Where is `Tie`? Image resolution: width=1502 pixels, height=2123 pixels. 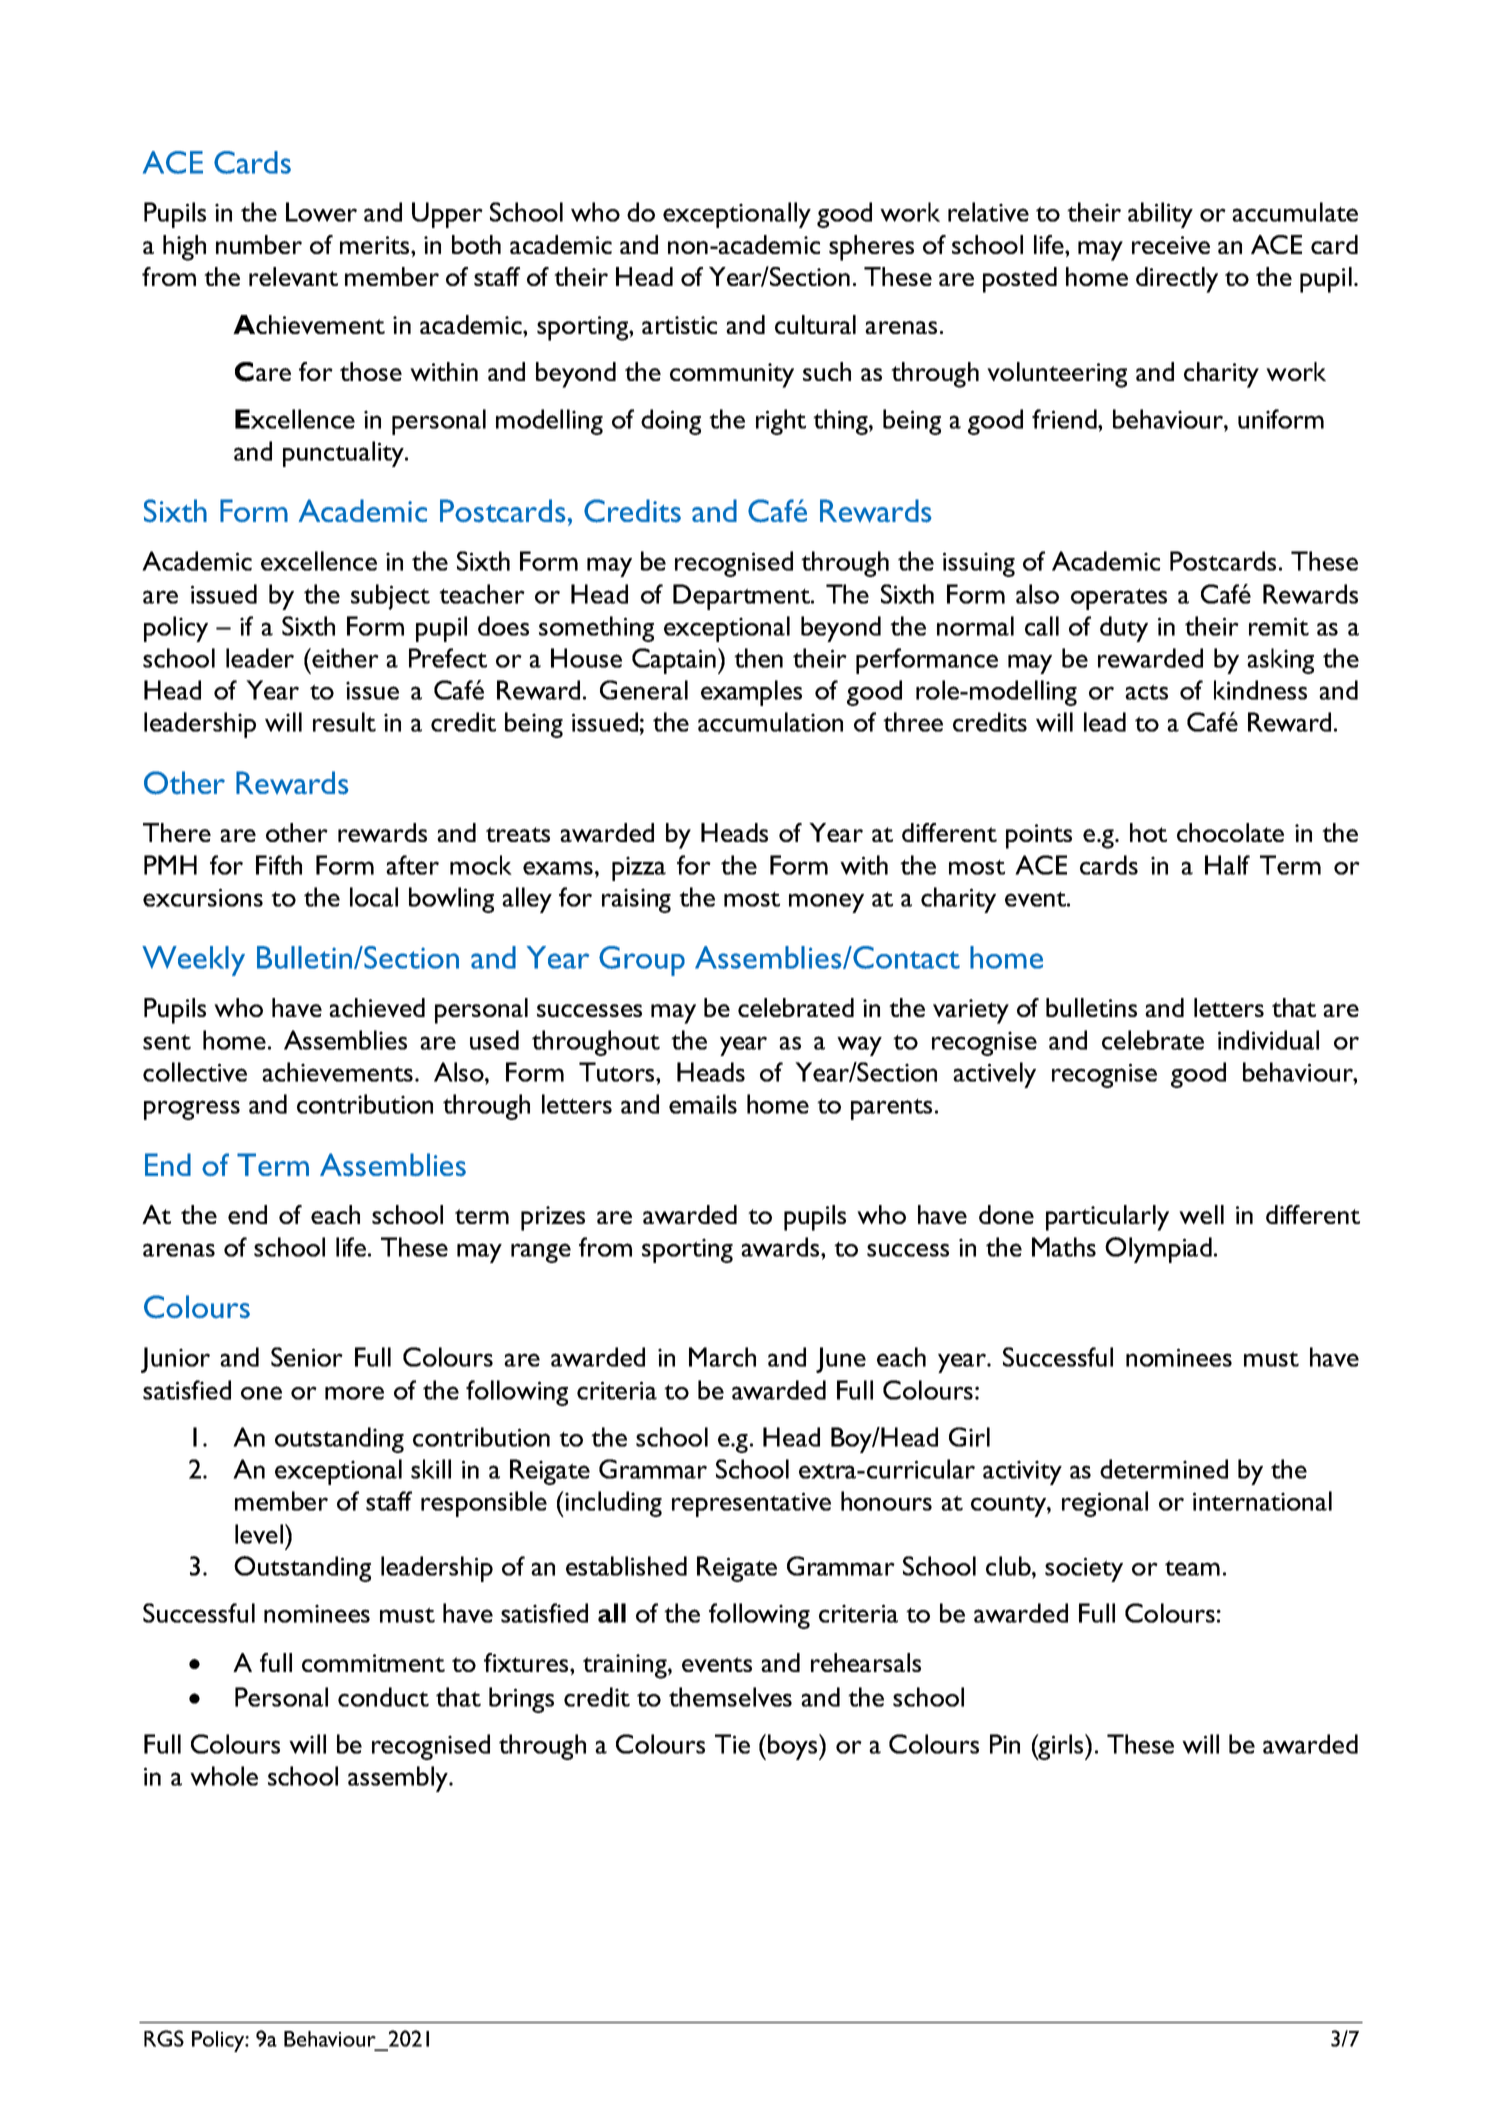 Tie is located at coordinates (732, 1744).
